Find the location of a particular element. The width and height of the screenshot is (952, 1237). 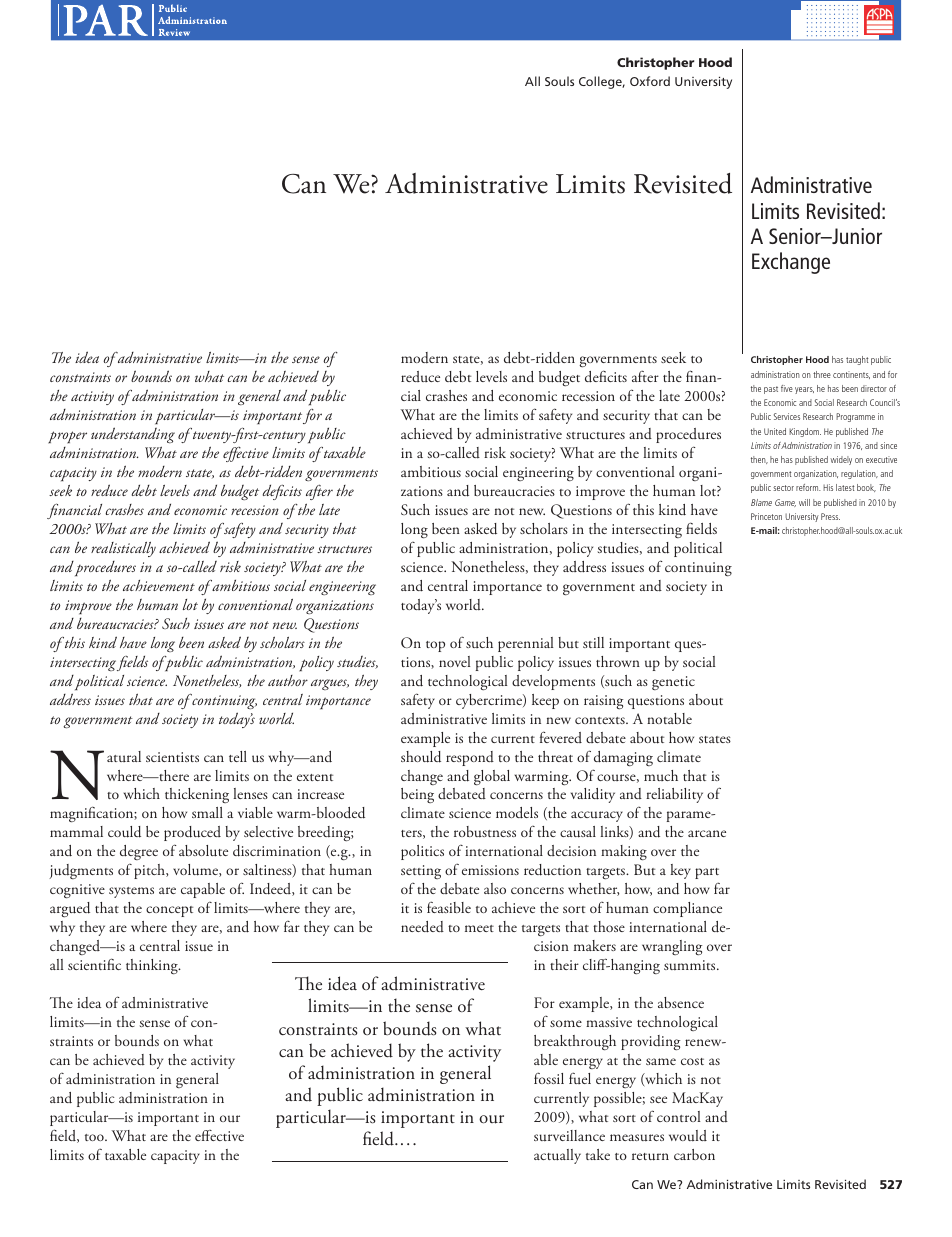

realistically is located at coordinates (123, 549).
